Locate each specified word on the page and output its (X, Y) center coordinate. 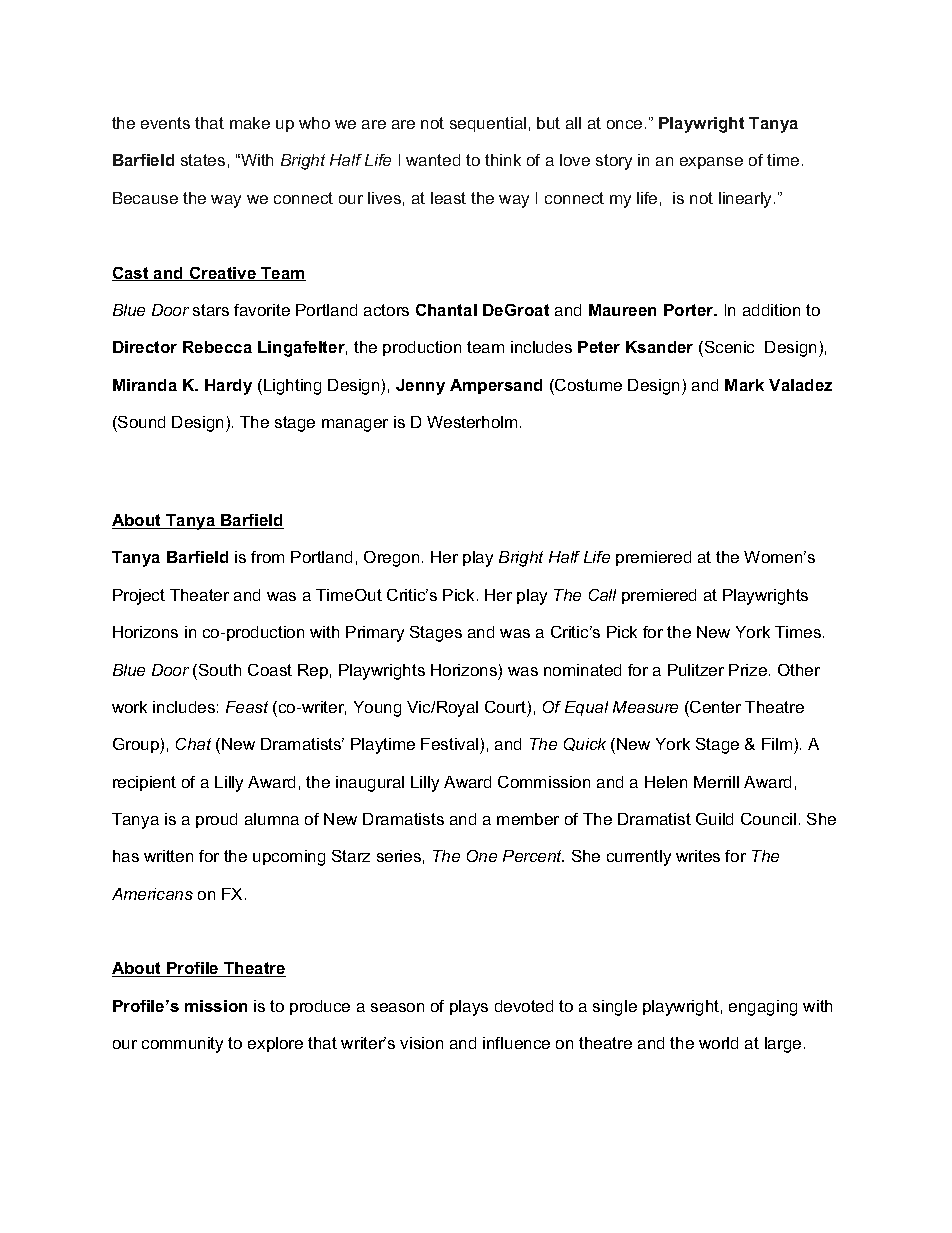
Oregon (391, 559)
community (182, 1045)
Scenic (728, 347)
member (528, 819)
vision (421, 1043)
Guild (714, 819)
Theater (199, 595)
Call (602, 595)
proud (216, 820)
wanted (433, 160)
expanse (711, 163)
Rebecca (217, 347)
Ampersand (496, 386)
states (203, 160)
